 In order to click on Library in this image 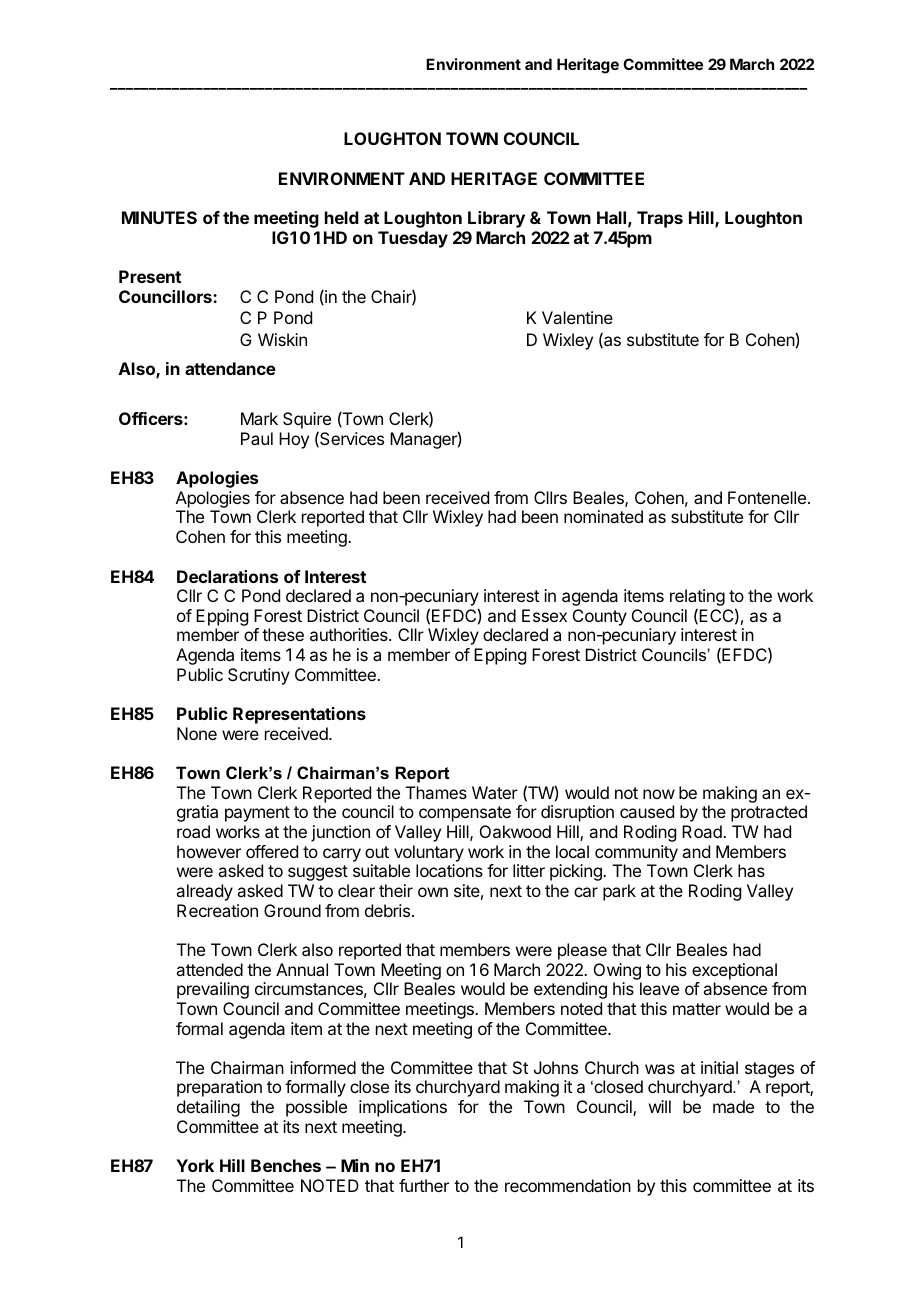, I will do `click(496, 219)`.
